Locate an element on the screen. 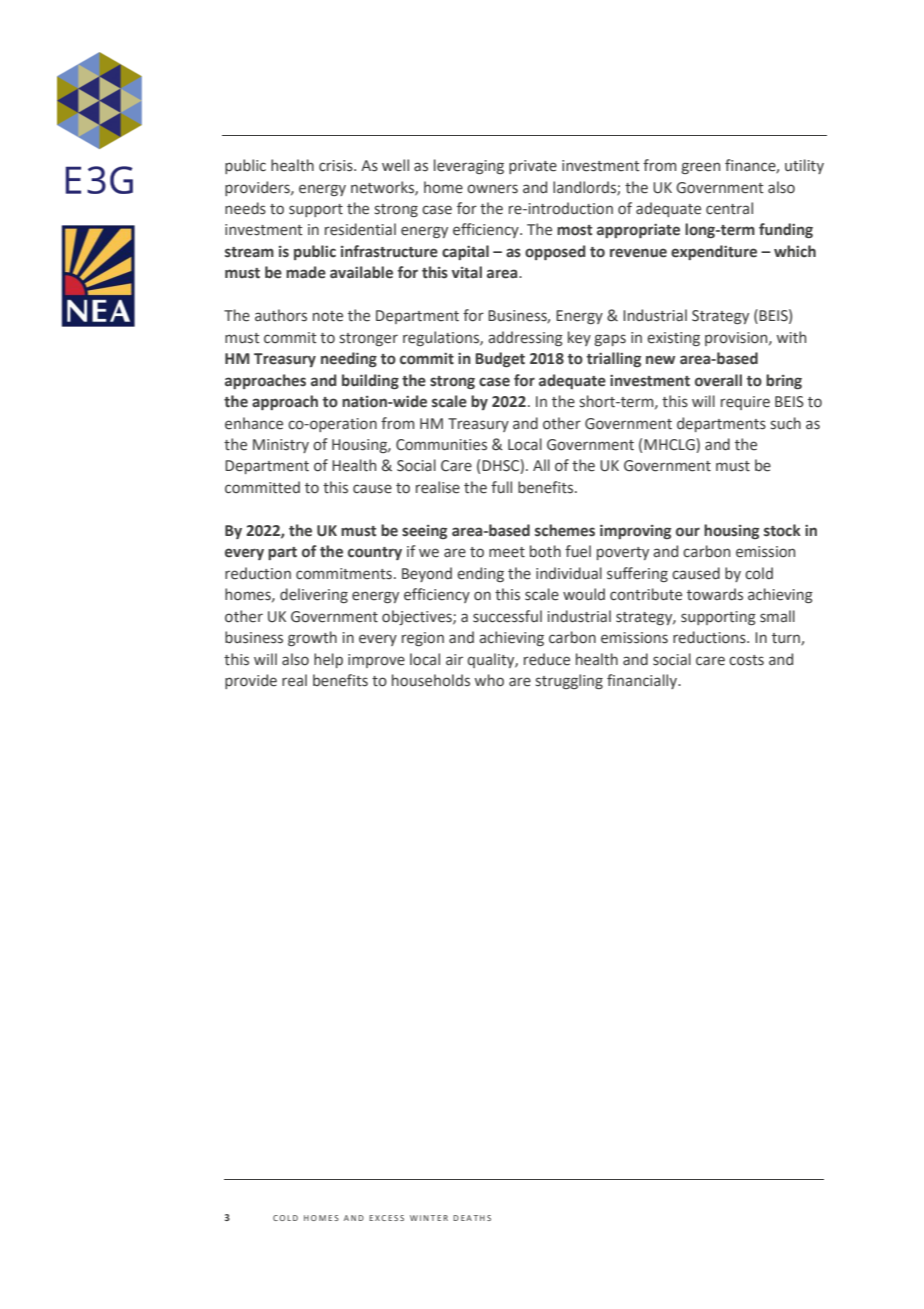 This screenshot has width=924, height=1309. needing is located at coordinates (349, 359).
